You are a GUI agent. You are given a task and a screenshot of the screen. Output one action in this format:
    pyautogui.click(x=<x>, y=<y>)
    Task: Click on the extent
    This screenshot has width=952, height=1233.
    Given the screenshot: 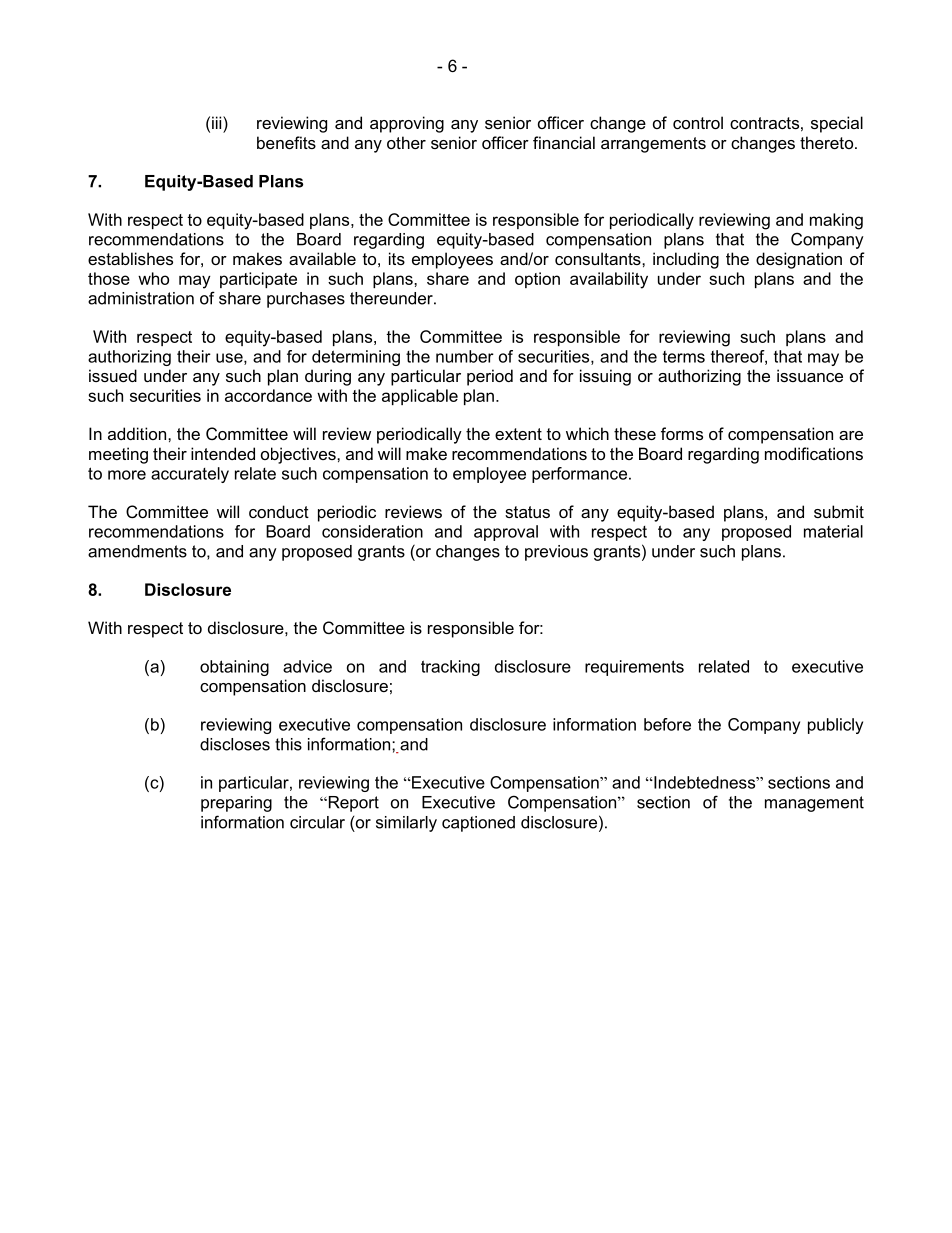 What is the action you would take?
    pyautogui.click(x=518, y=434)
